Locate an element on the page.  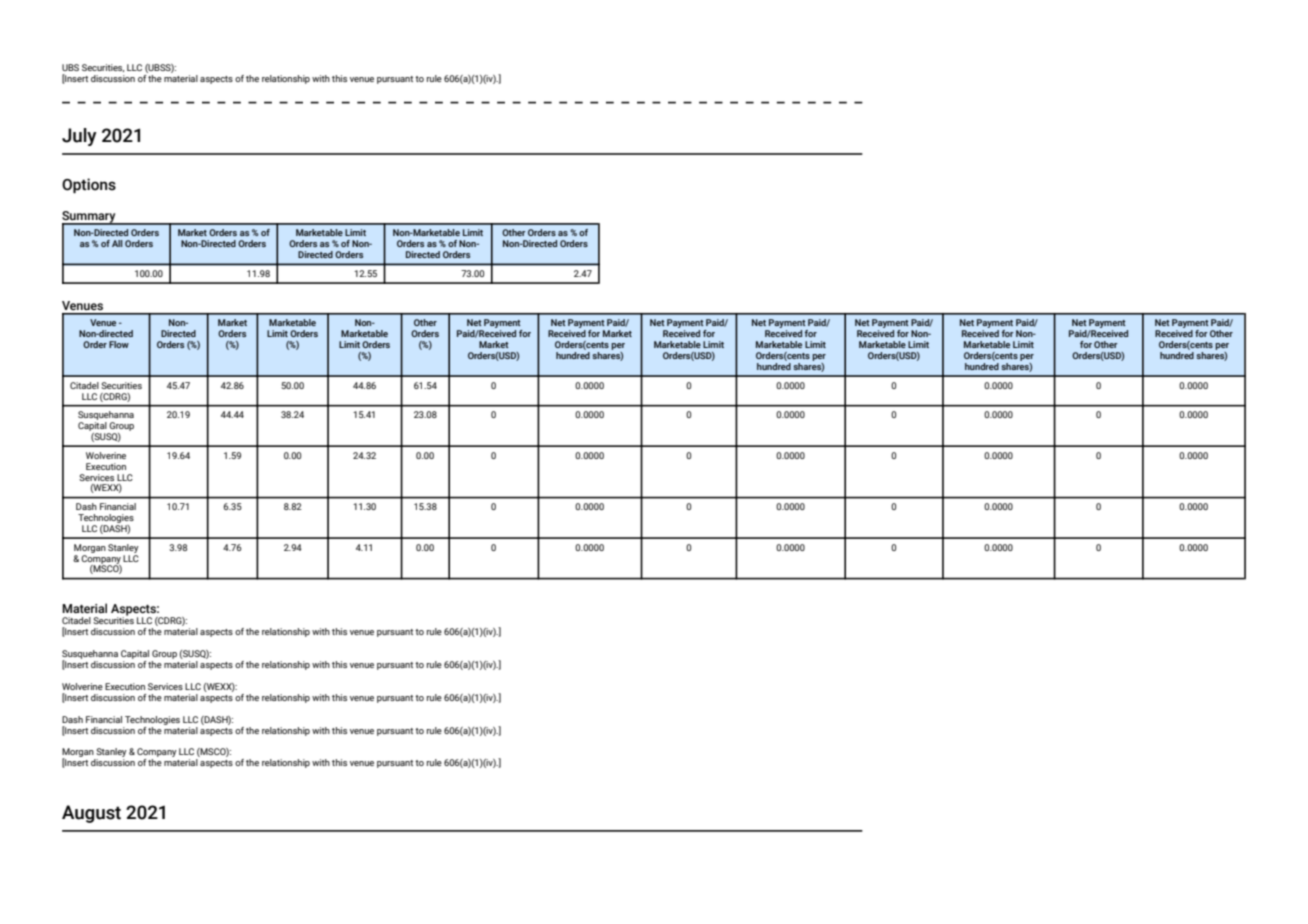
Options is located at coordinates (89, 185).
